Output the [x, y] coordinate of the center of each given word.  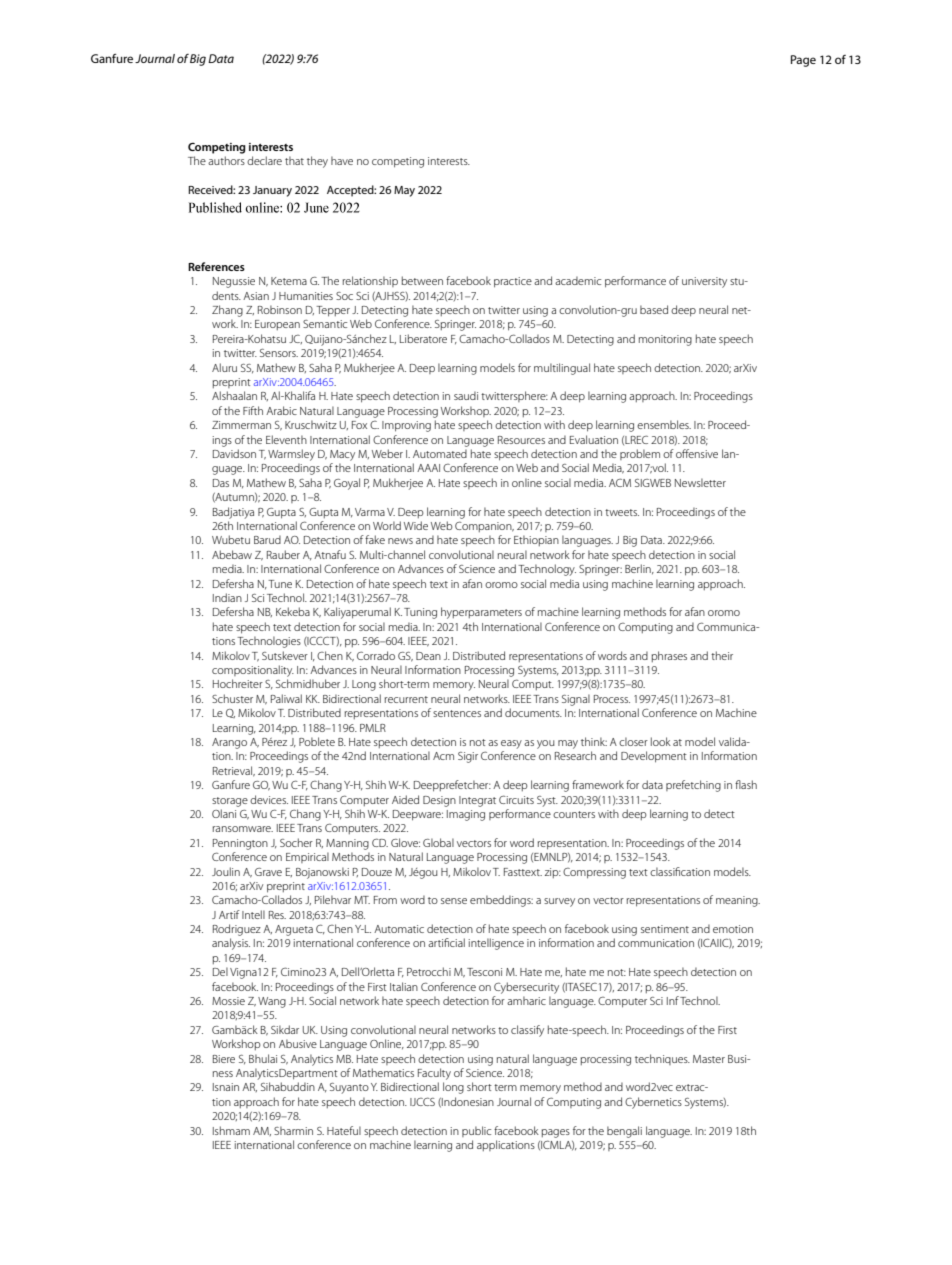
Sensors [279, 353]
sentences [457, 713]
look [661, 741]
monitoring [665, 340]
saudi [466, 395]
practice [513, 282]
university [704, 282]
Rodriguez [237, 930]
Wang [272, 1002]
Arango [229, 743]
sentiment [665, 929]
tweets [622, 512]
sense [454, 901]
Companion [484, 526]
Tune [280, 584]
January [272, 191]
